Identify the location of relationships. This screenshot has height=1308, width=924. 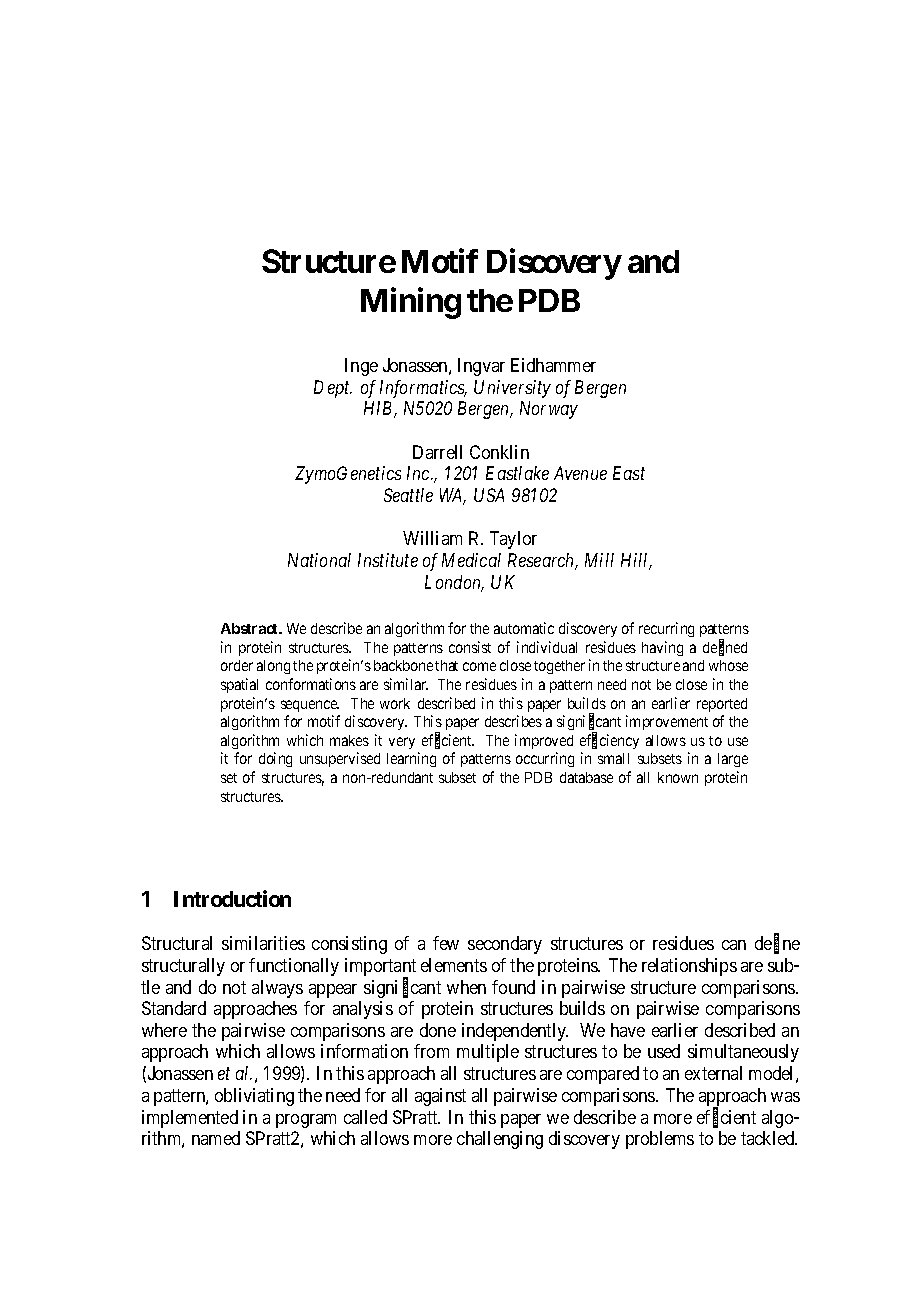
(689, 967).
